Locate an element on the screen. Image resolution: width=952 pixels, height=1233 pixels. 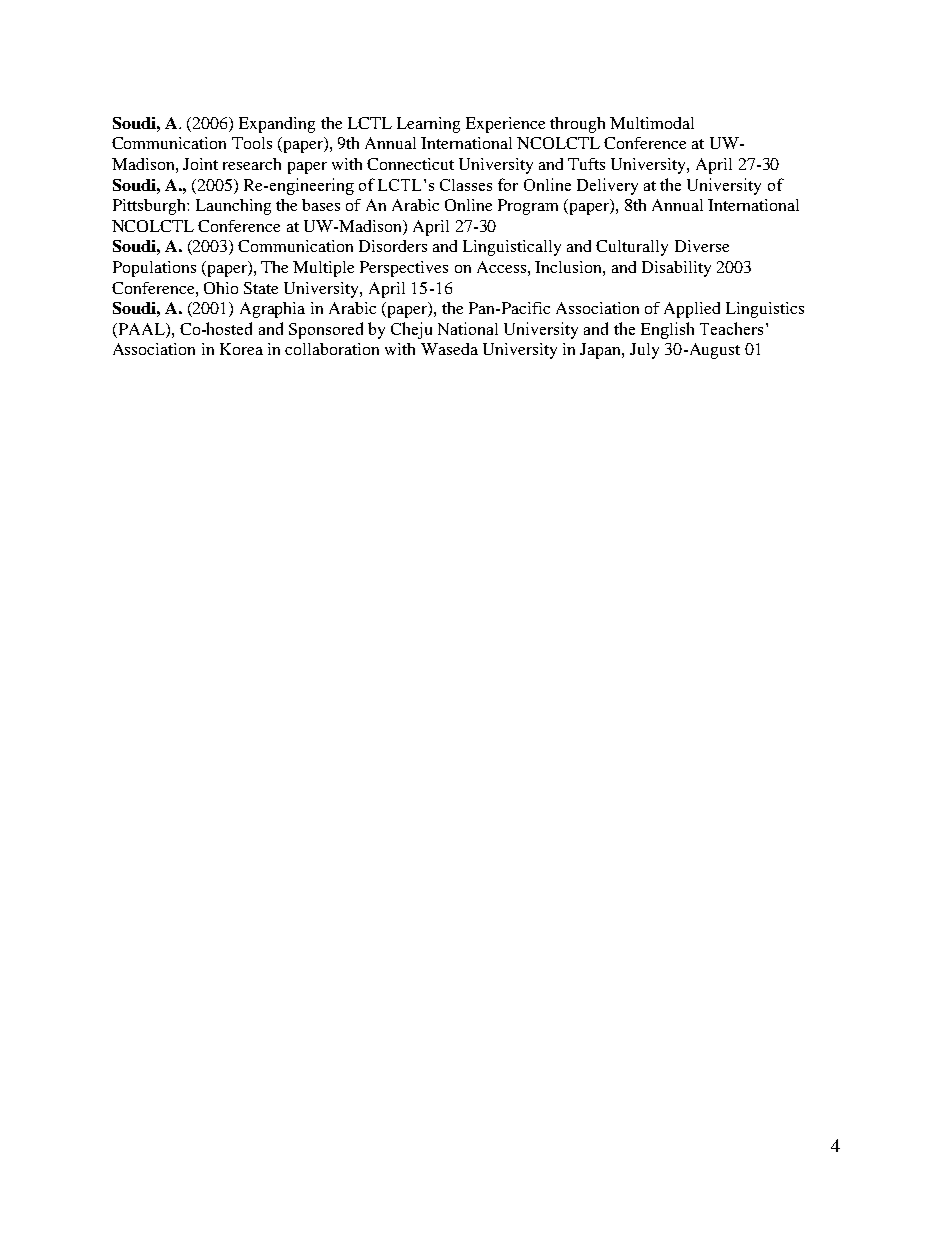
Launching is located at coordinates (233, 207).
